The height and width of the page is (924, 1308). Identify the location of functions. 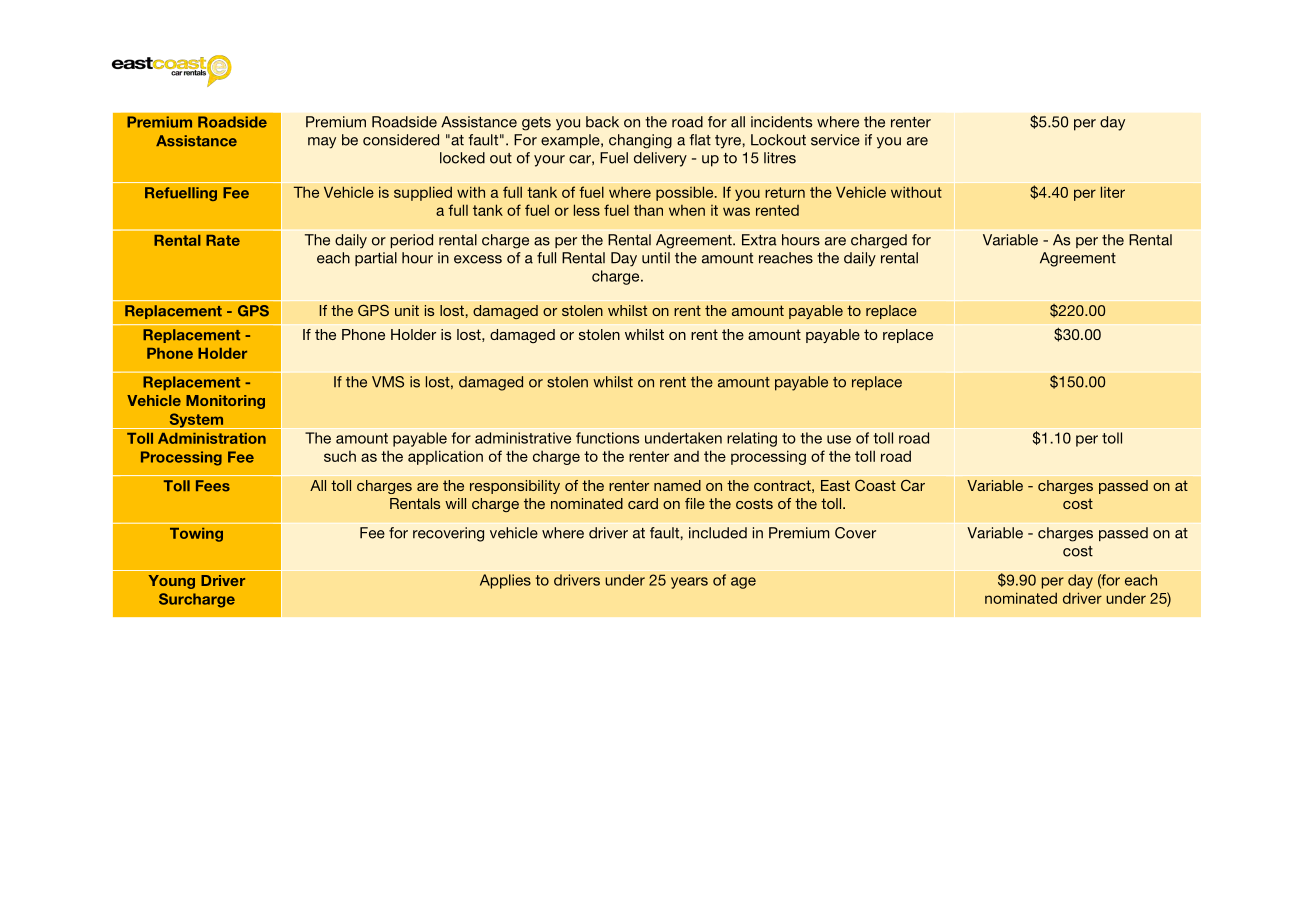
(607, 438).
